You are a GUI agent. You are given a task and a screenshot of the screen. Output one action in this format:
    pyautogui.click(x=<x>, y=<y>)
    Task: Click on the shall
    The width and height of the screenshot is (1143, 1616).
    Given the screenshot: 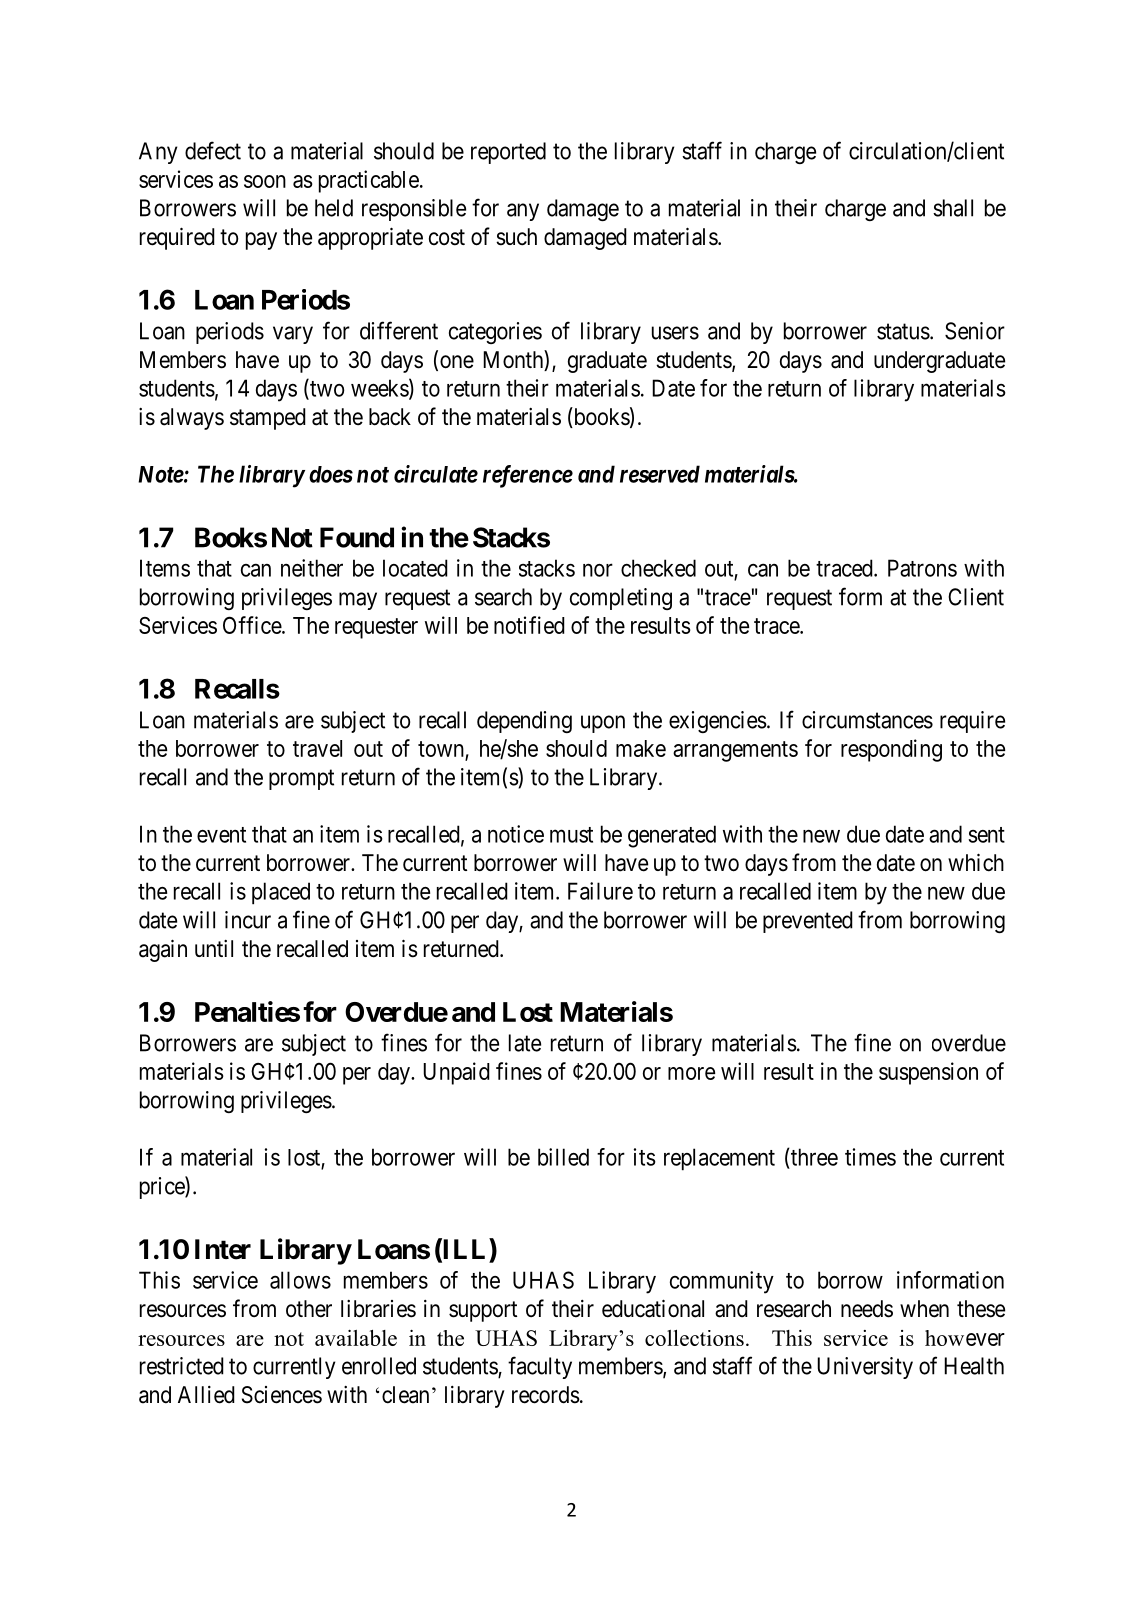 What is the action you would take?
    pyautogui.click(x=953, y=208)
